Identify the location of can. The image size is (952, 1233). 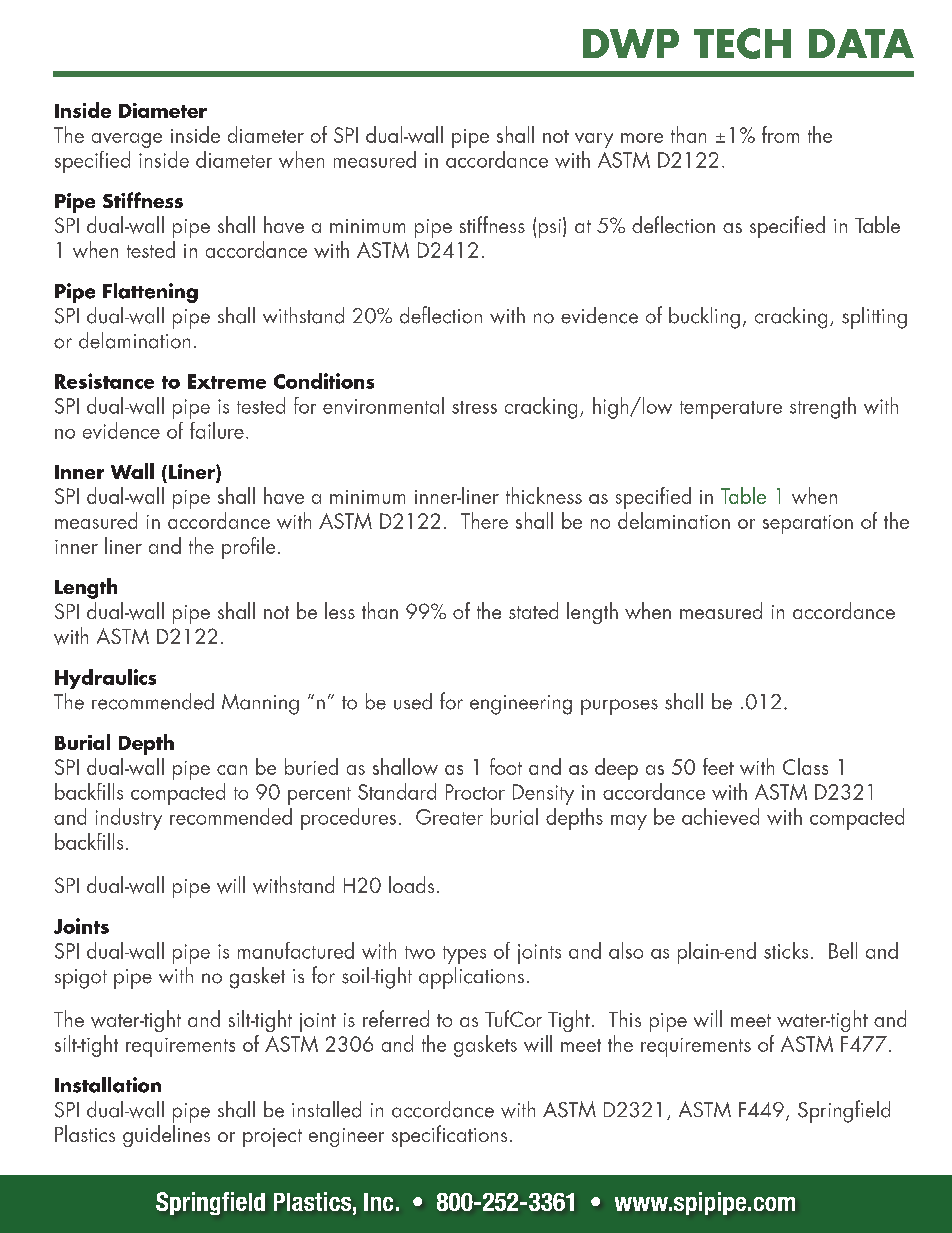
(232, 770).
